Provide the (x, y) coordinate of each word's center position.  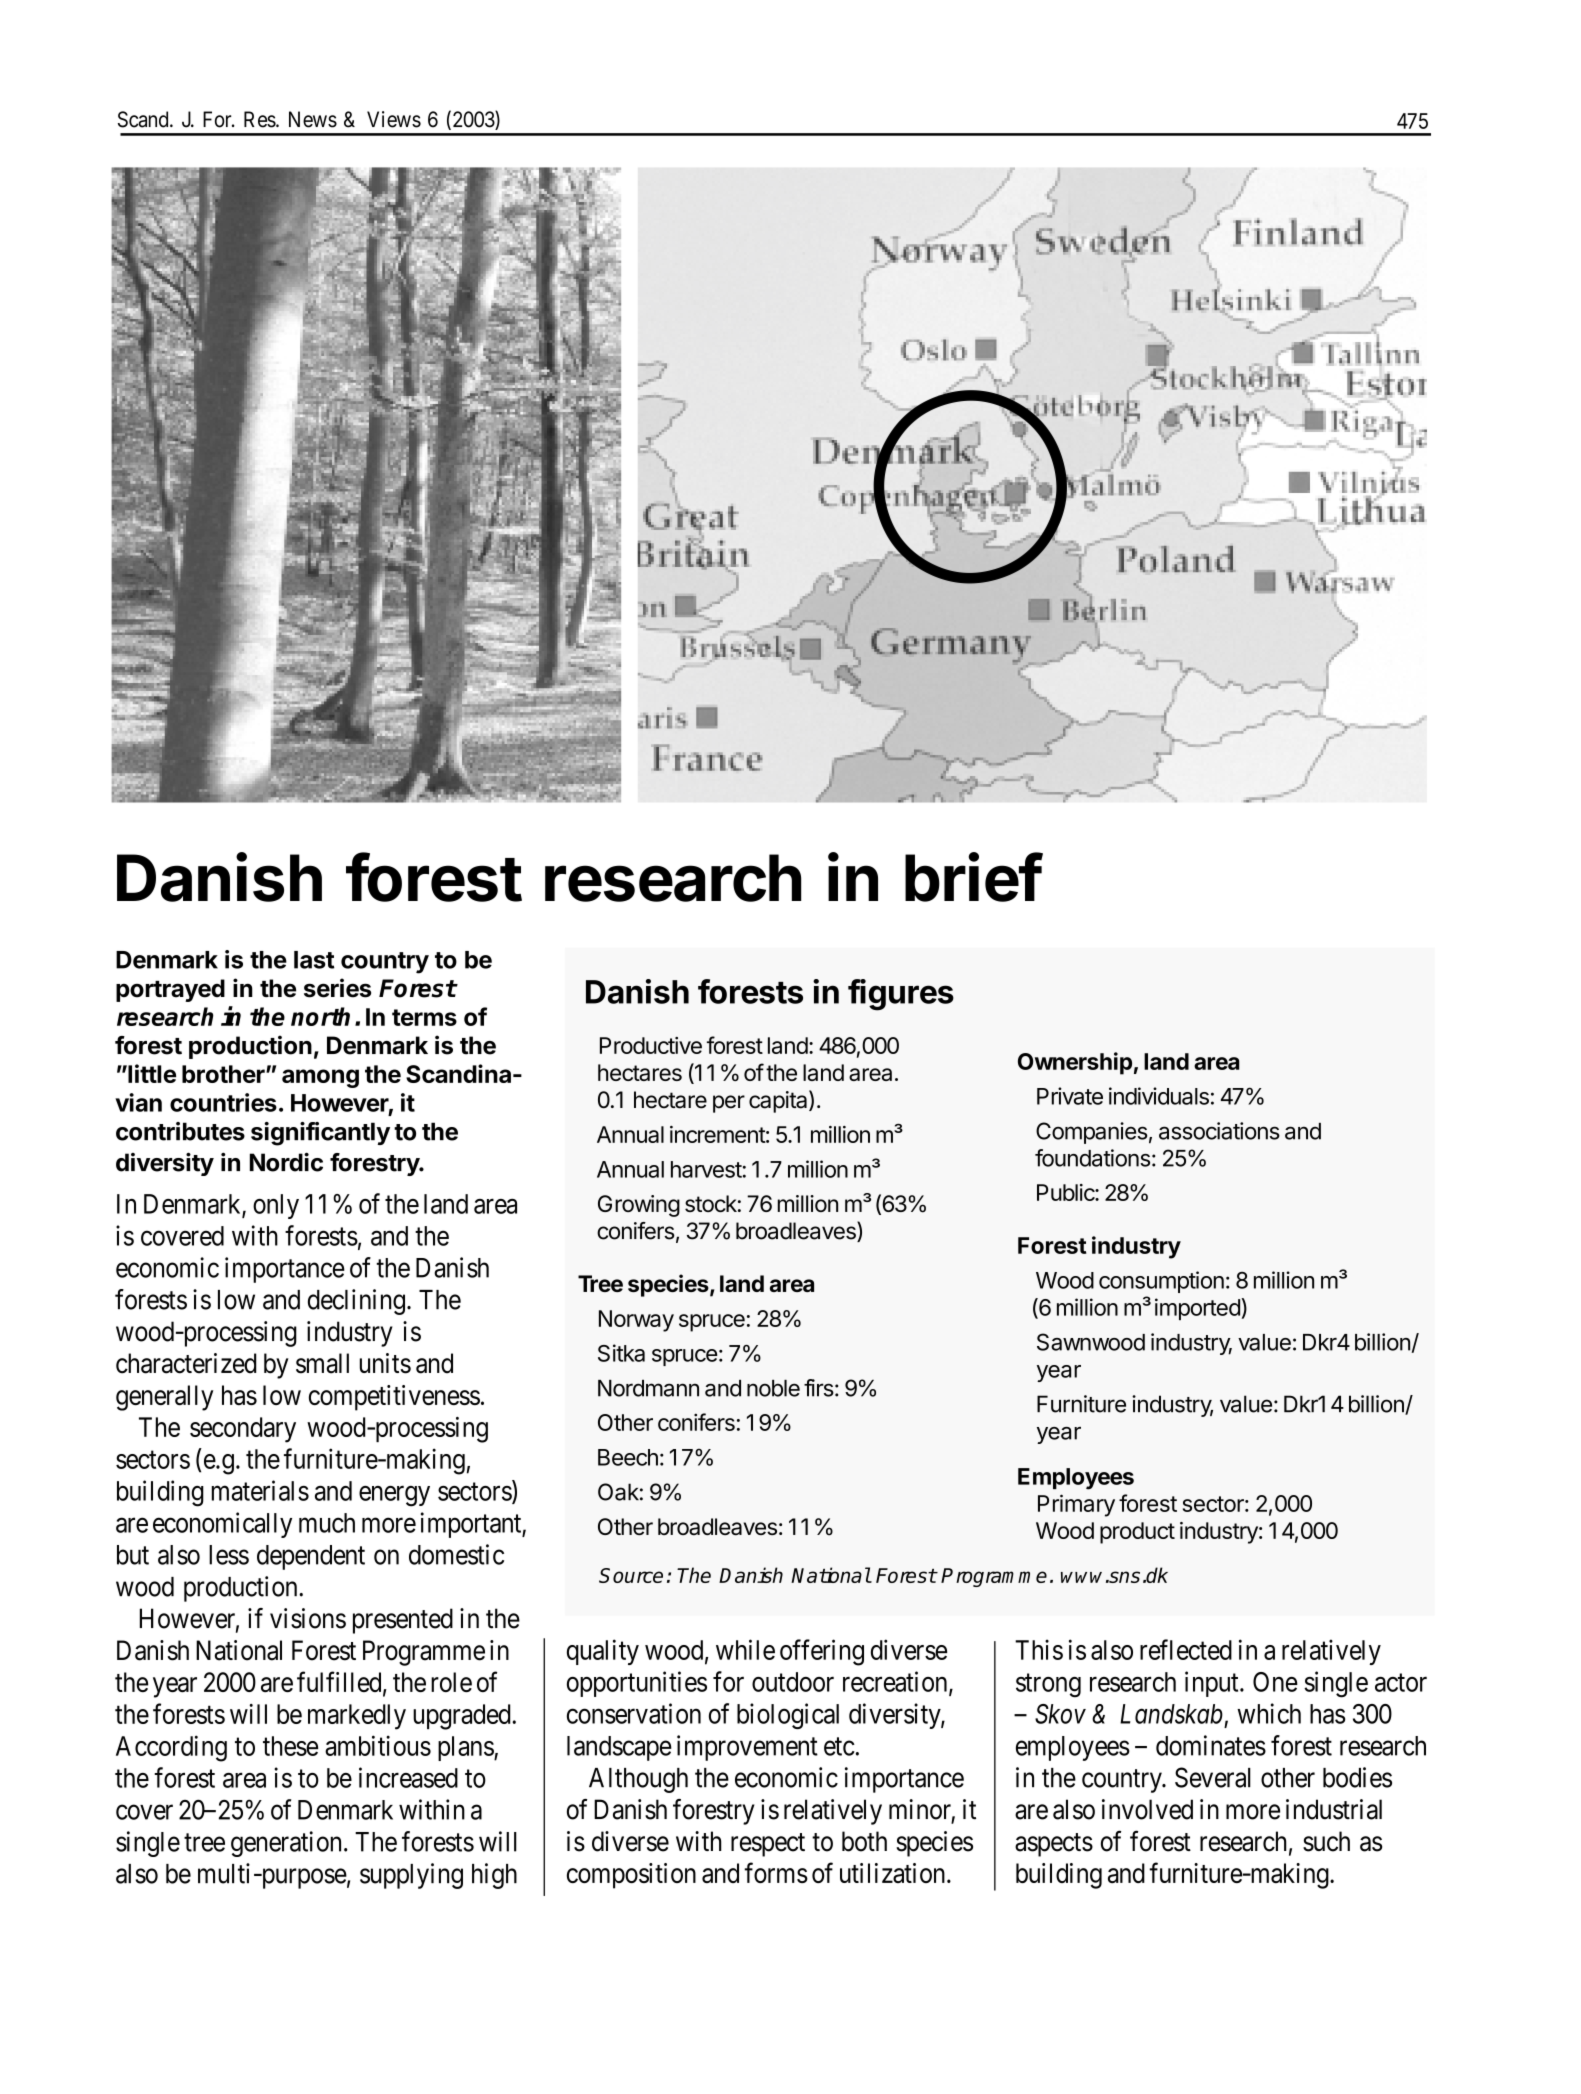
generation (286, 1844)
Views (394, 119)
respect (768, 1845)
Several (1213, 1777)
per (729, 1104)
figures (901, 995)
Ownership (1075, 1063)
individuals (1159, 1096)
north (320, 1016)
